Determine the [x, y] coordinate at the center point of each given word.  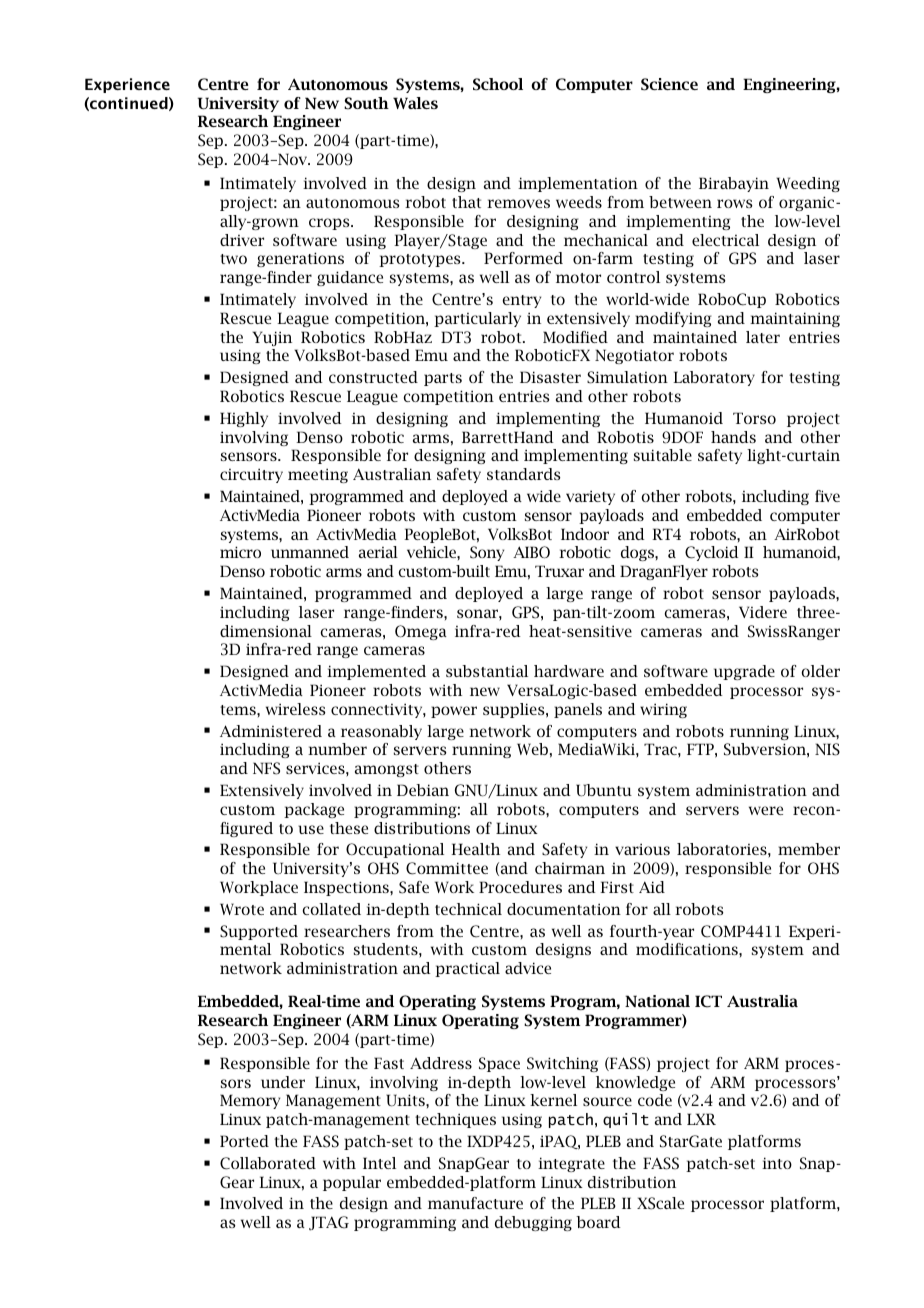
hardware [569, 671]
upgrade [744, 672]
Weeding [808, 184]
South [366, 103]
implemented [376, 672]
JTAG [329, 1223]
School [498, 84]
